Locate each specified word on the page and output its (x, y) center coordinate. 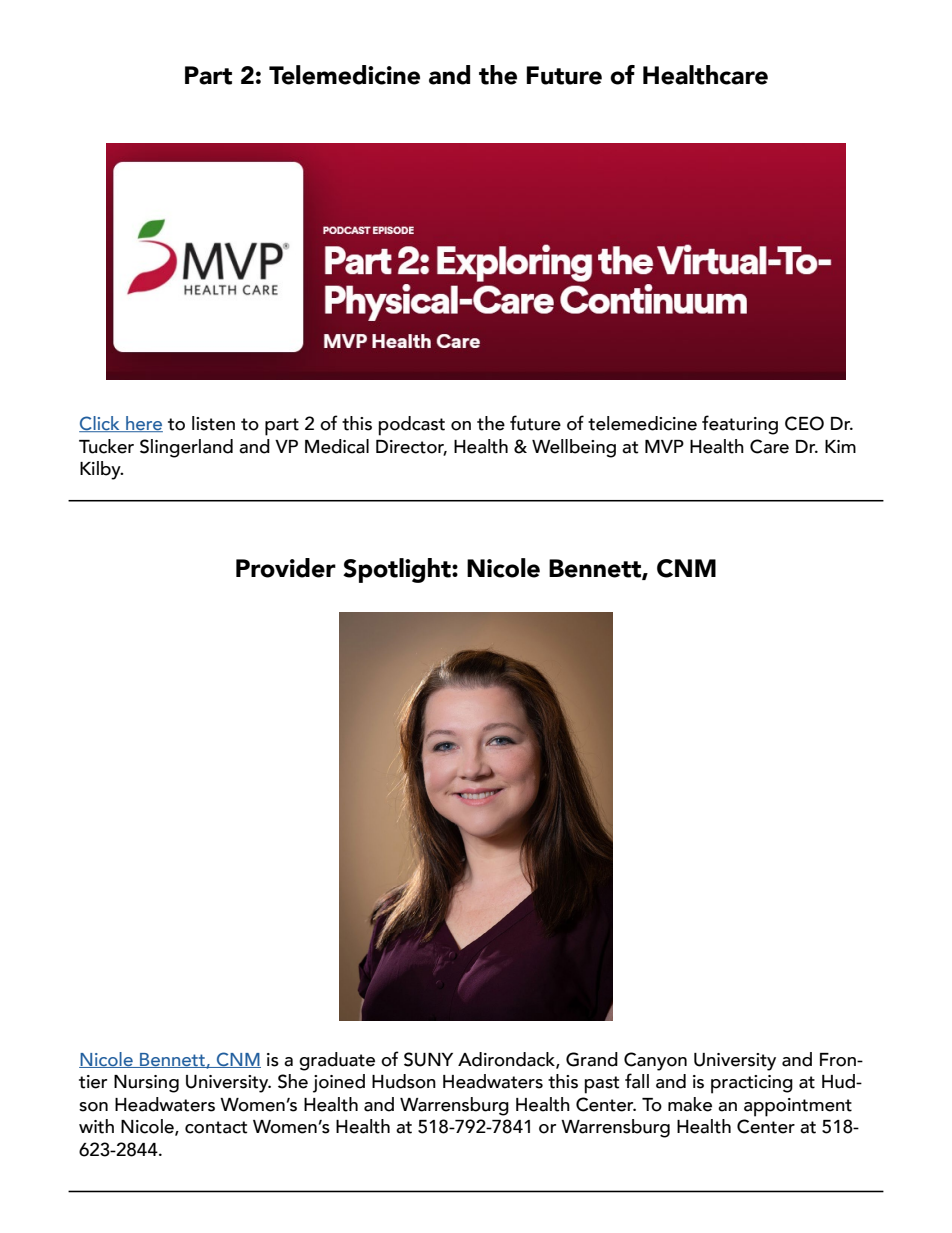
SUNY (428, 1059)
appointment (798, 1107)
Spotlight (398, 570)
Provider (286, 568)
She (293, 1081)
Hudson (404, 1081)
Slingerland (186, 448)
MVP (664, 446)
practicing (752, 1084)
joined (339, 1083)
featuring (740, 425)
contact (216, 1127)
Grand (592, 1059)
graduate (337, 1061)
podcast (411, 426)
